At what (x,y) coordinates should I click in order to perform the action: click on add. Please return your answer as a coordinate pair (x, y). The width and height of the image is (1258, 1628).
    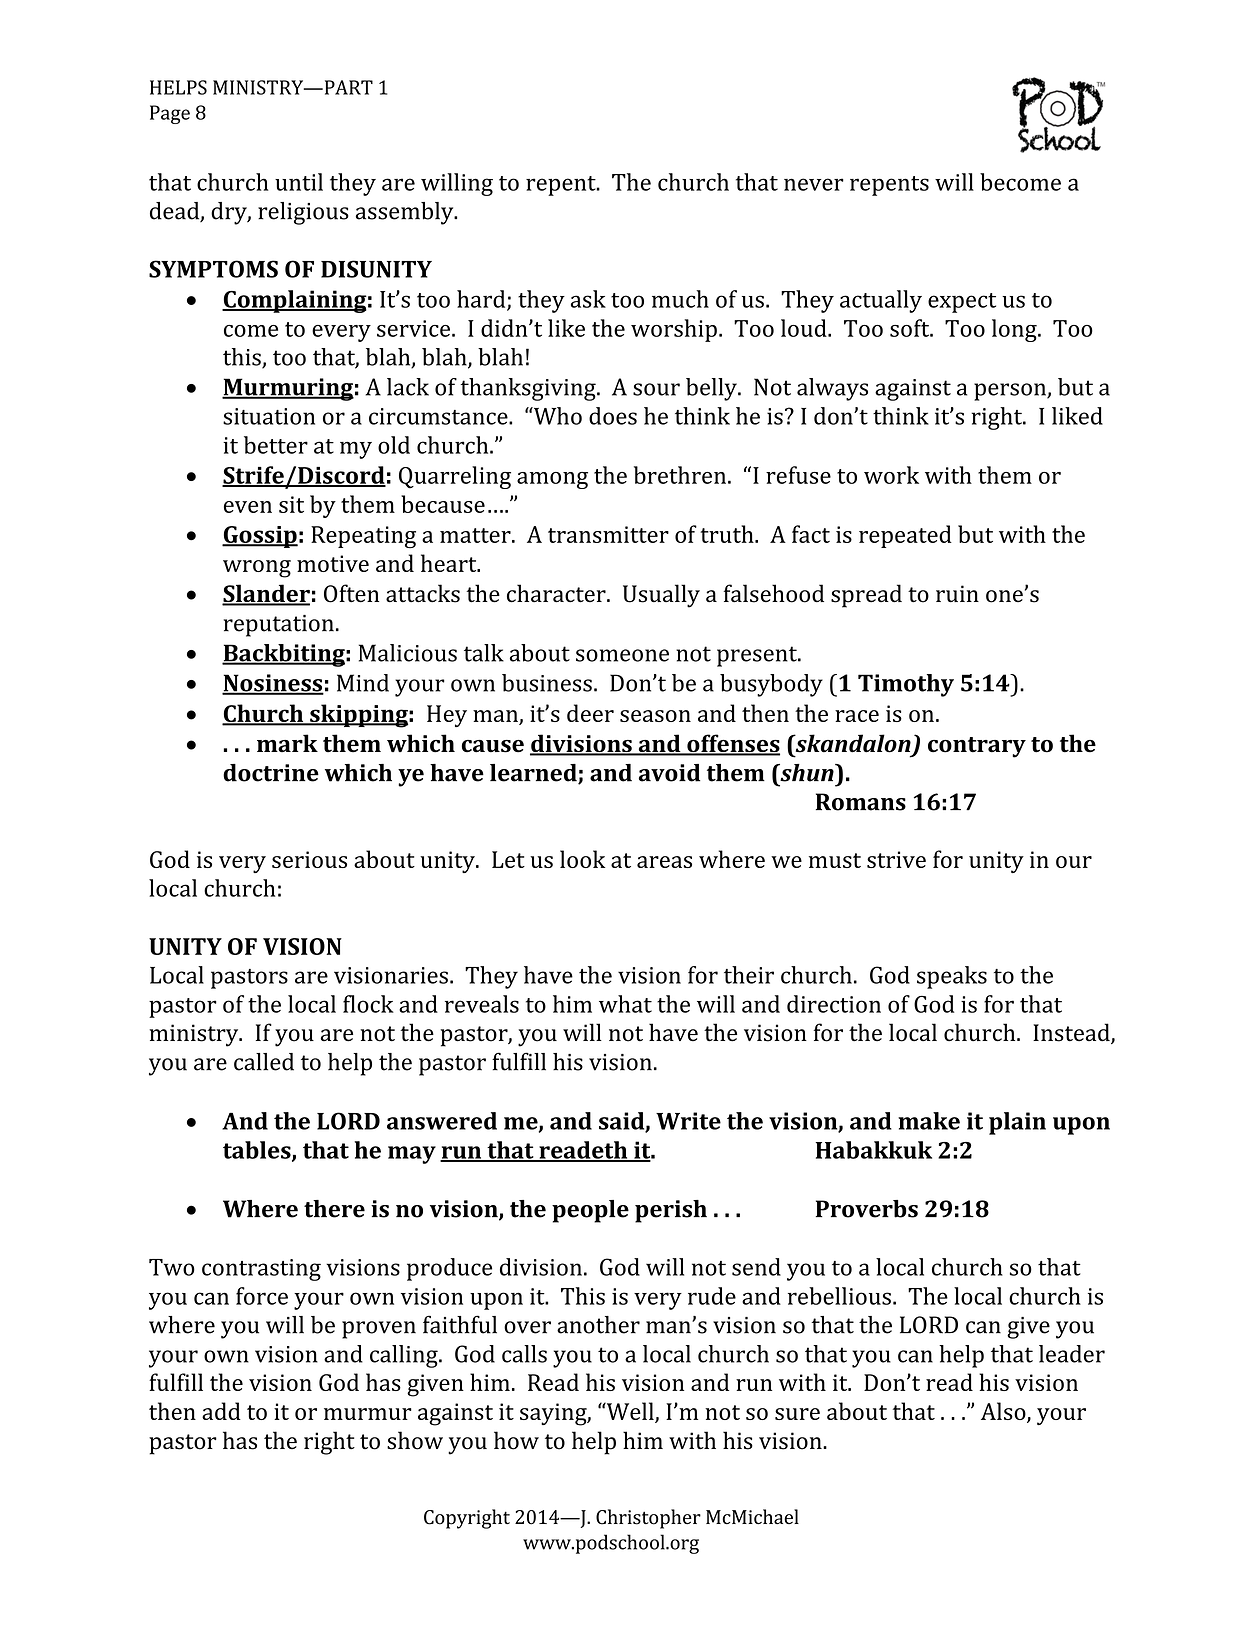
    Looking at the image, I should click on (221, 1411).
